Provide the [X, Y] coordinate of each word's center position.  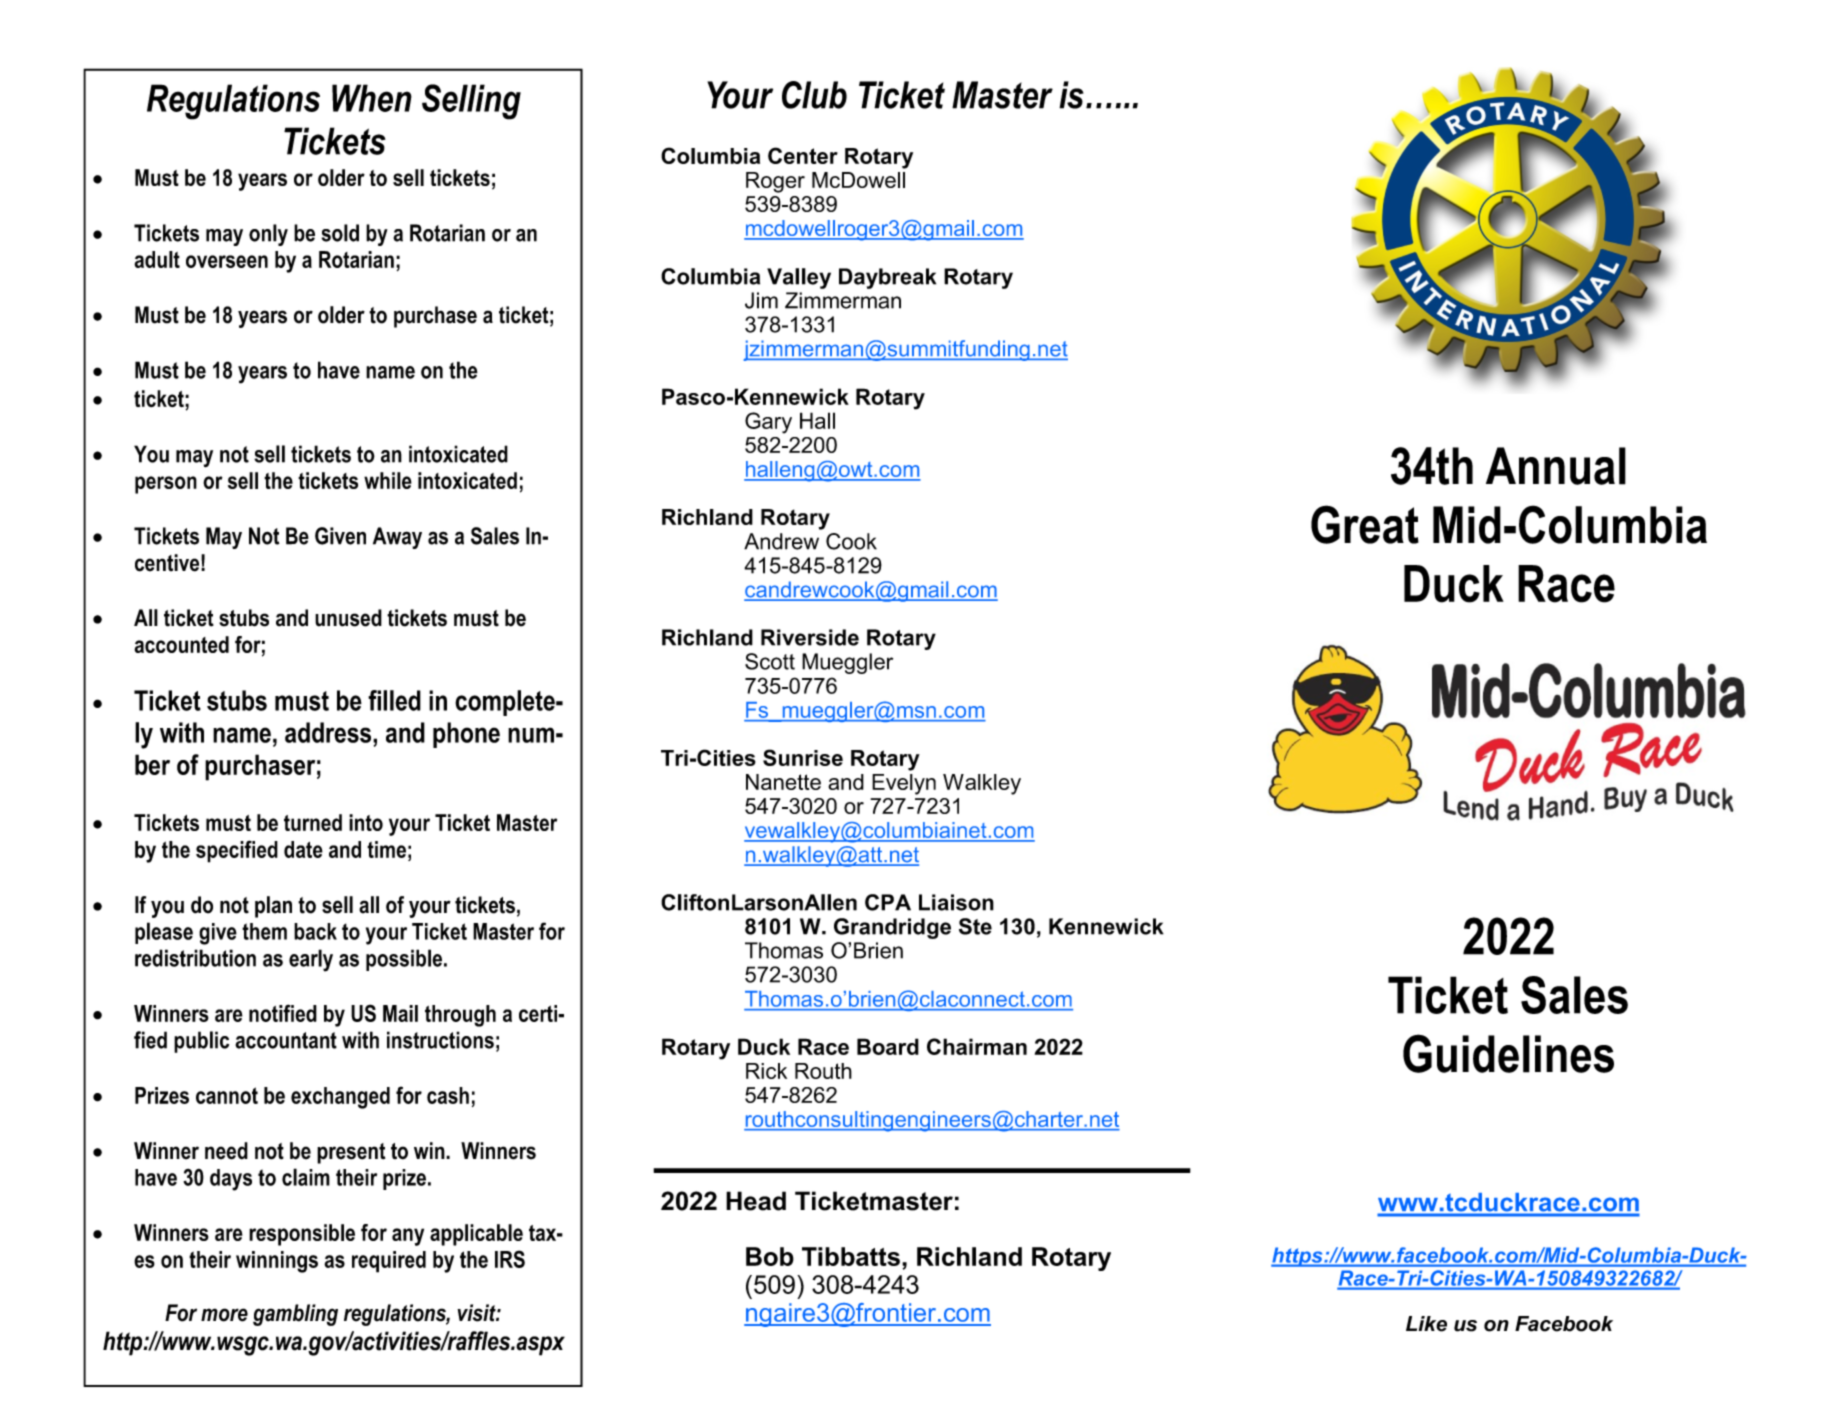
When [372, 98]
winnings [277, 1262]
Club [814, 95]
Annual [1556, 466]
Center [803, 155]
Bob [770, 1256]
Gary [768, 423]
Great [1365, 524]
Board [888, 1046]
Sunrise [803, 757]
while [388, 480]
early [311, 960]
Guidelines [1508, 1053]
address [329, 732]
